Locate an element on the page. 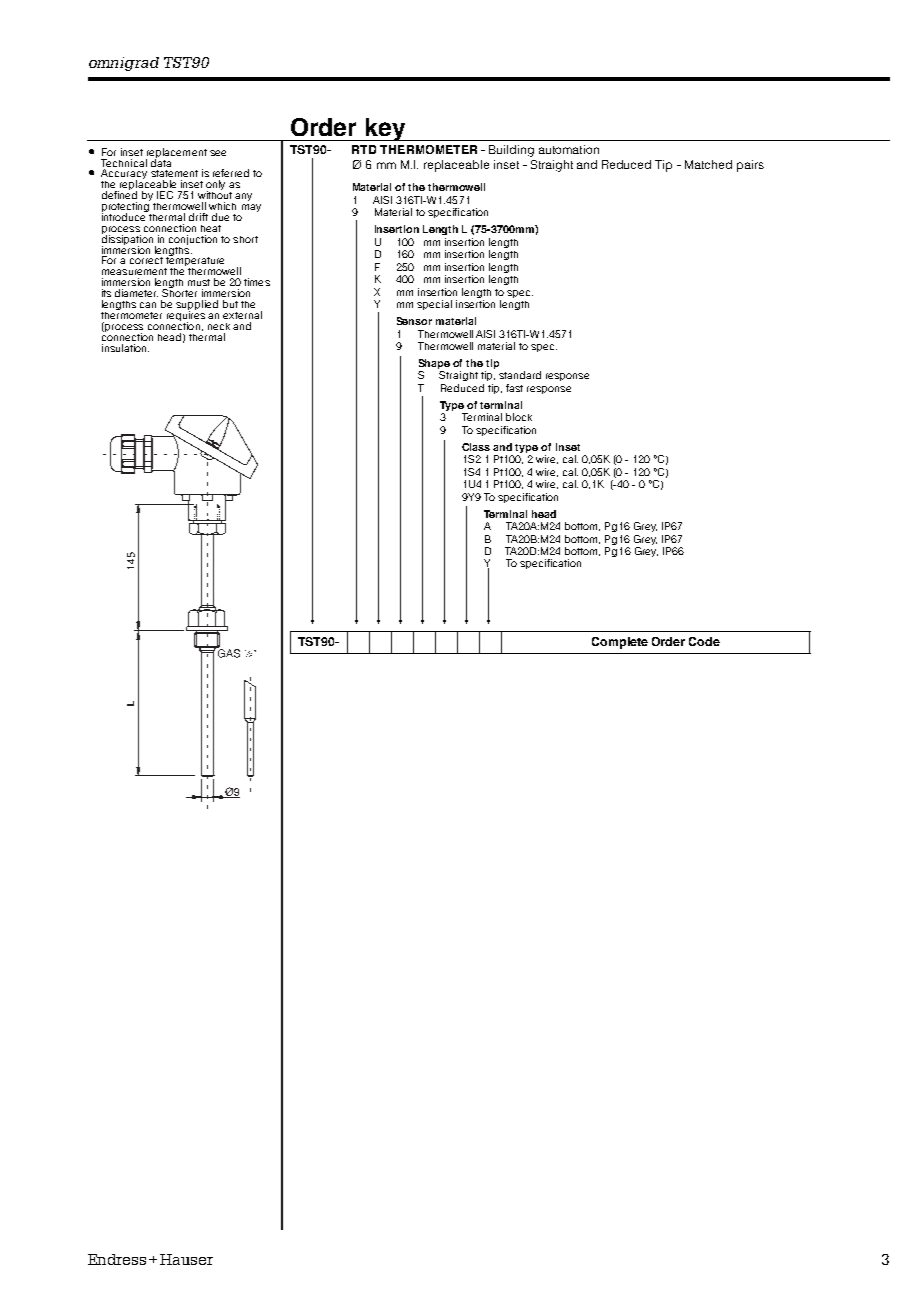  can is located at coordinates (148, 305).
